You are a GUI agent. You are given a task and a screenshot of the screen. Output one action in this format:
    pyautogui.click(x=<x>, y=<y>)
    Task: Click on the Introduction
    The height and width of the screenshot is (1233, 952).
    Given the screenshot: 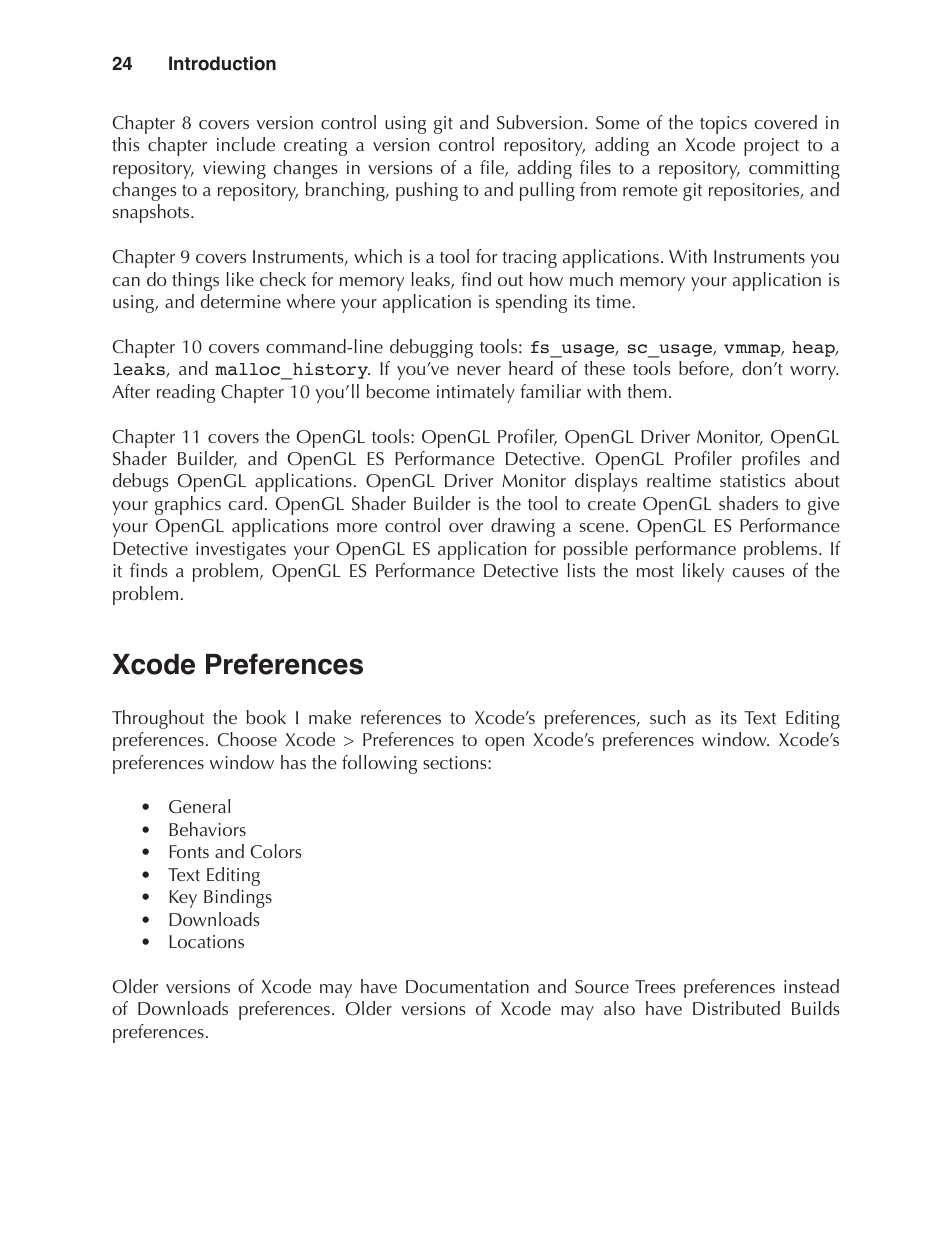 What is the action you would take?
    pyautogui.click(x=222, y=63)
